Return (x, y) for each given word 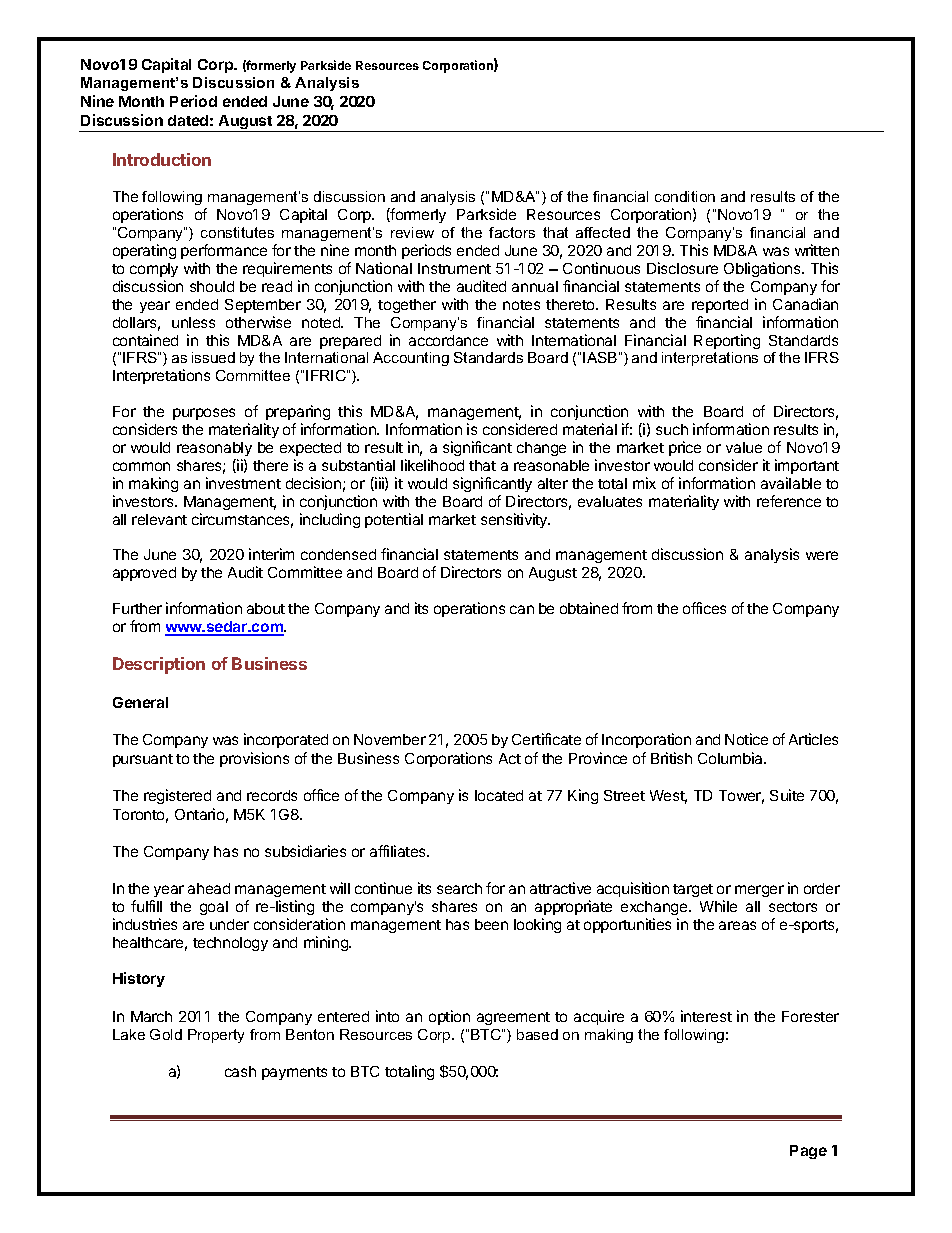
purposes (204, 414)
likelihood (432, 465)
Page (808, 1152)
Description (159, 665)
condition (685, 196)
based (537, 1034)
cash (240, 1071)
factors (512, 232)
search (459, 888)
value (744, 447)
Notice (746, 739)
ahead (209, 888)
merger (759, 891)
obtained (589, 608)
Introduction (162, 159)
